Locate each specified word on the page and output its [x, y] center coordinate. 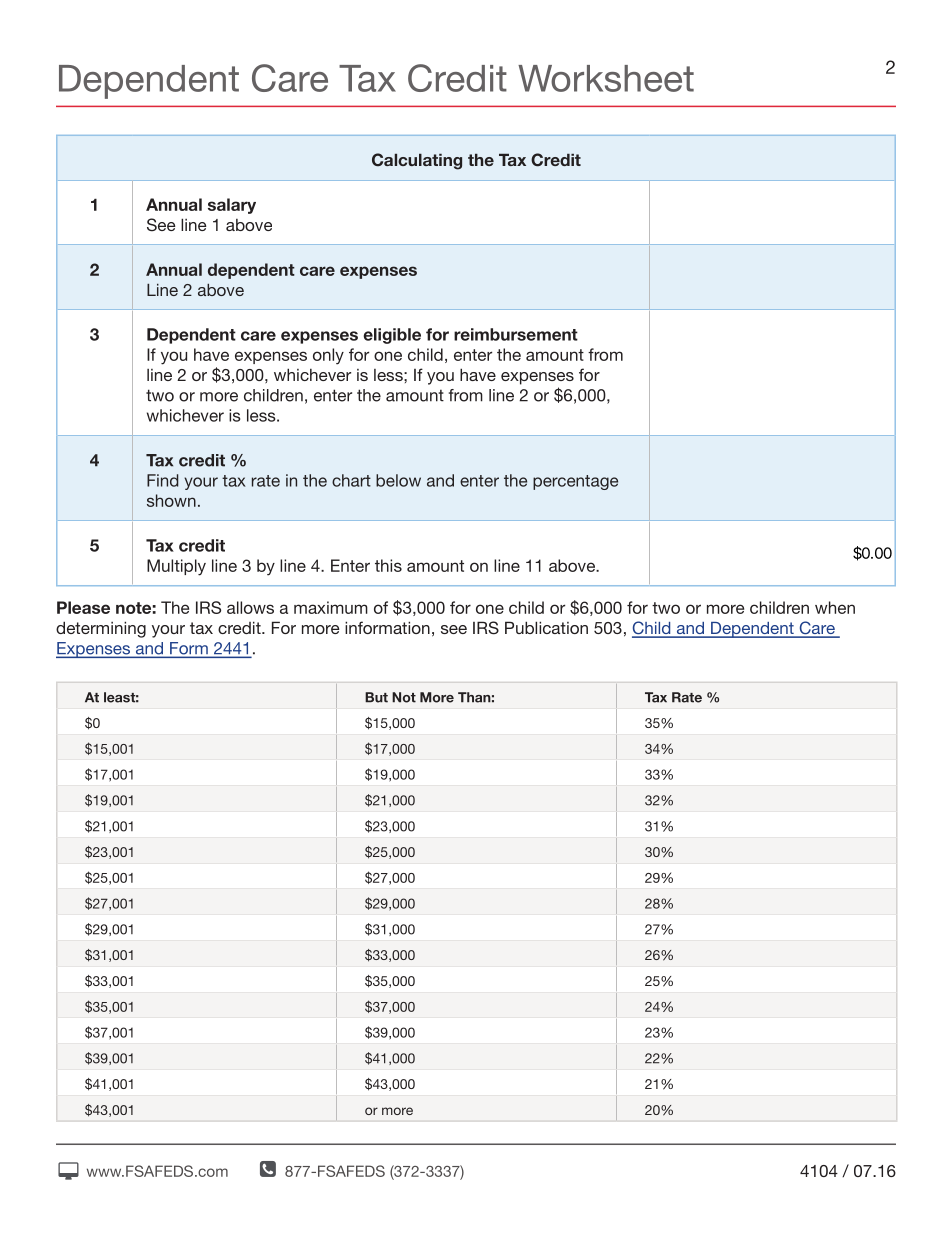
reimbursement [516, 334]
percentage [575, 482]
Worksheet [606, 78]
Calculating [417, 161]
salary [232, 206]
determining [101, 629]
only [328, 356]
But [376, 697]
